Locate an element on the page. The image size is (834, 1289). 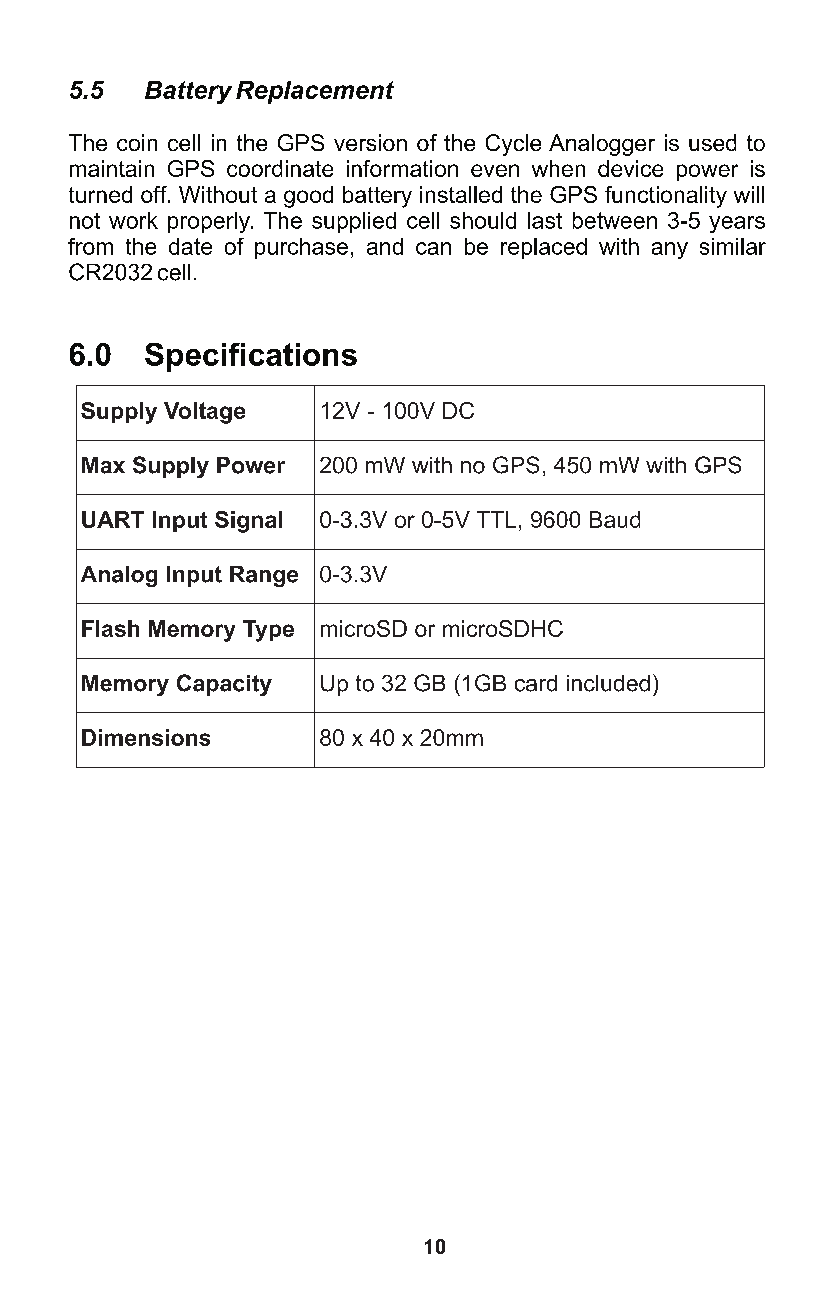
Dimensions is located at coordinates (146, 737).
